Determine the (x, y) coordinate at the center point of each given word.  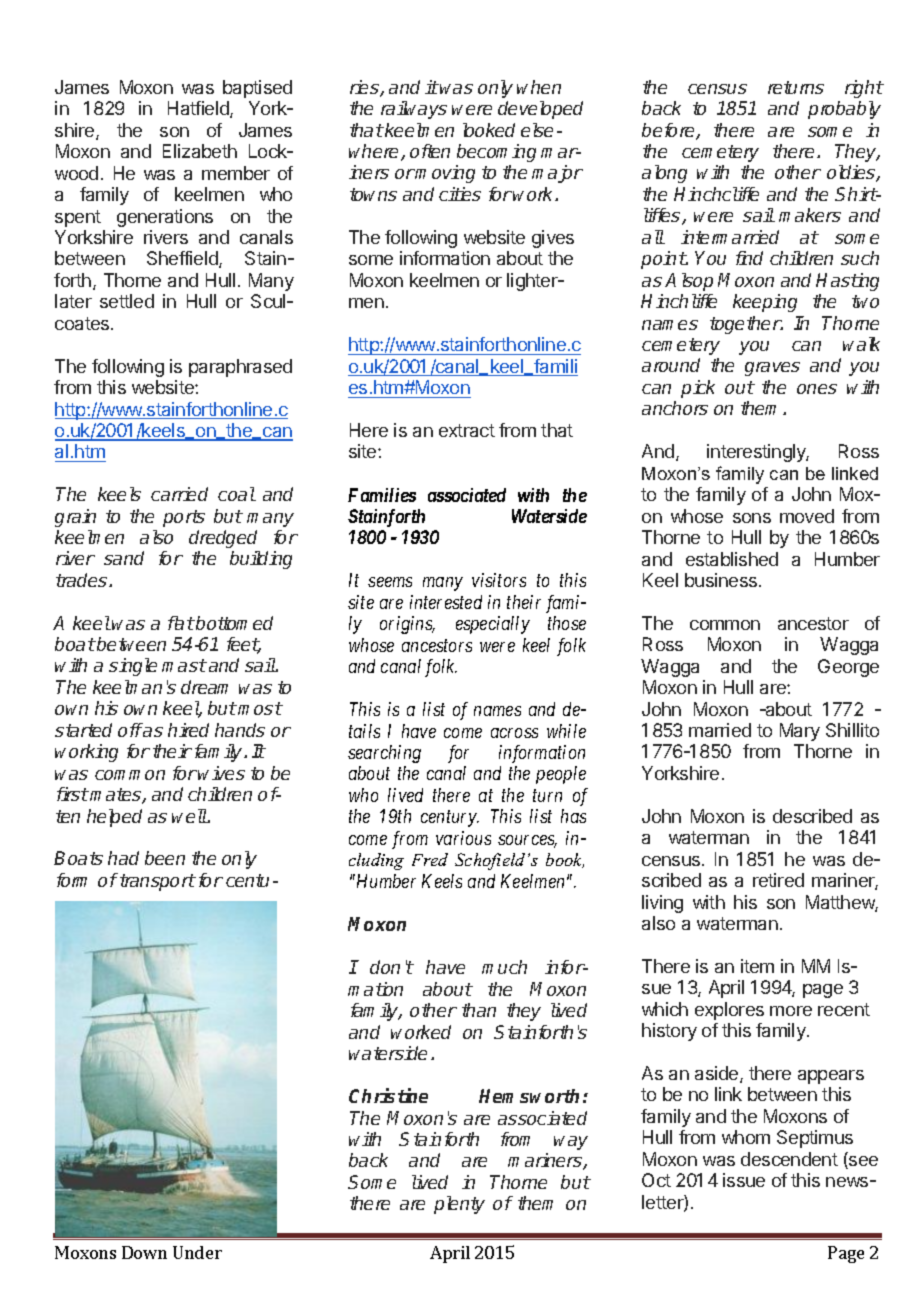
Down (144, 1252)
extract (467, 430)
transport (156, 882)
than (479, 1010)
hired (188, 730)
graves (772, 369)
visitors (499, 580)
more (791, 1011)
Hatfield (199, 109)
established (732, 559)
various (463, 838)
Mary (800, 732)
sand (124, 558)
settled (127, 301)
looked (489, 130)
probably (844, 110)
